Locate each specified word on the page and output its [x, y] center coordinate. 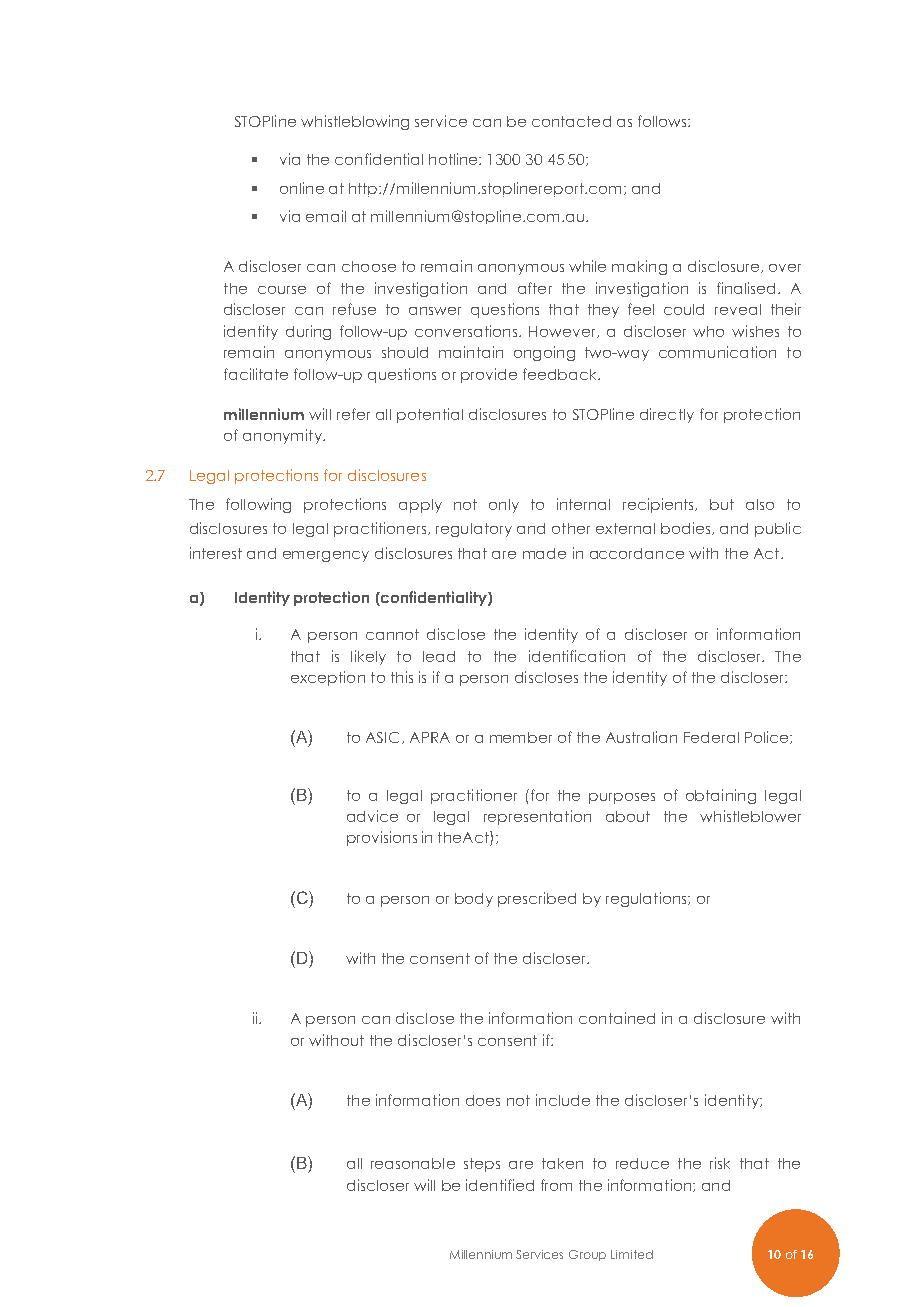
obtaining [721, 796]
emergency [326, 556]
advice [372, 816]
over [785, 268]
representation [537, 817]
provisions [382, 838]
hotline [454, 159]
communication [717, 352]
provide [489, 375]
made [544, 553]
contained [617, 1018]
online [302, 188]
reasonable [413, 1163]
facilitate [256, 374]
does [483, 1100]
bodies [687, 528]
